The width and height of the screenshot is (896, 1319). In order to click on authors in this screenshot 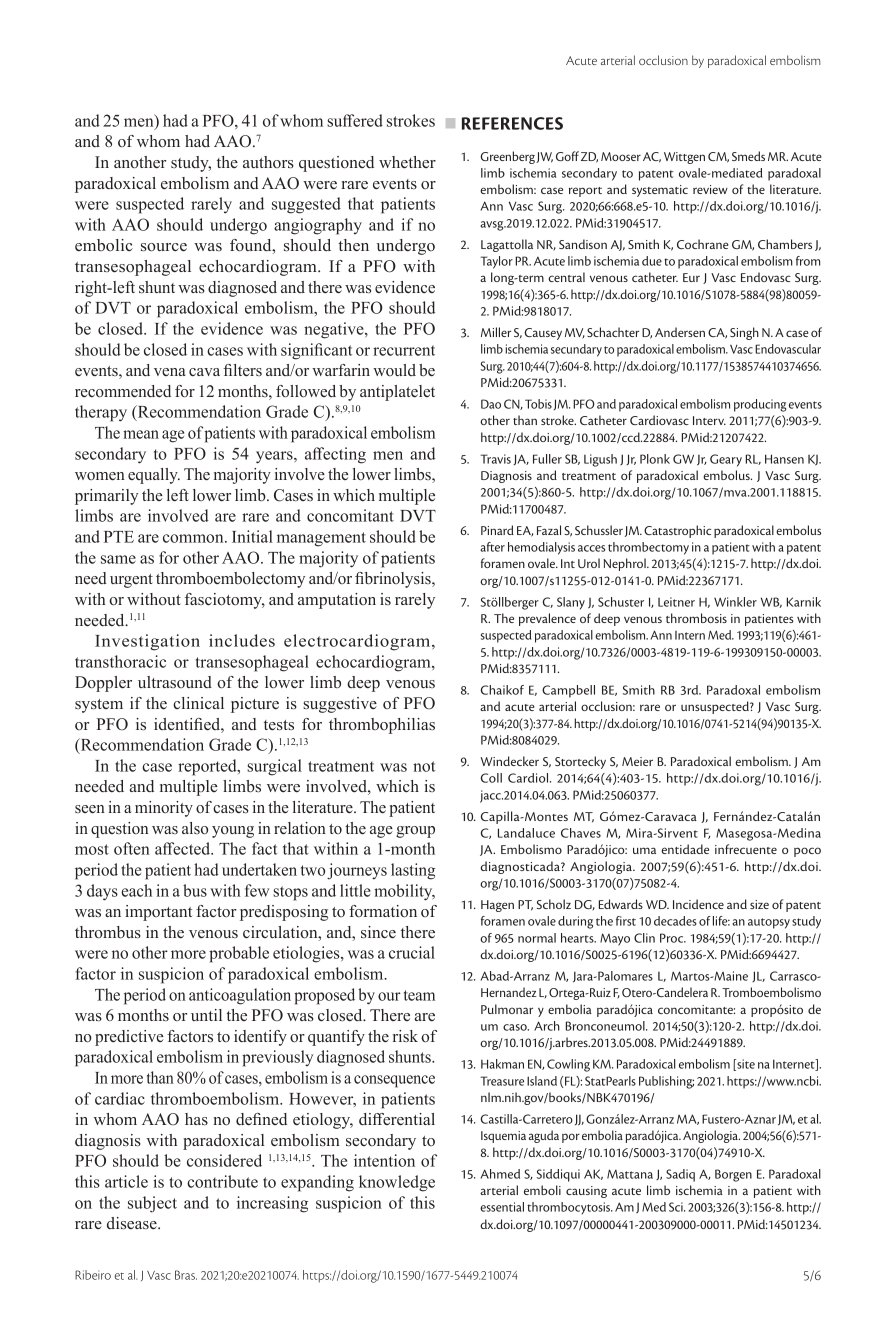, I will do `click(268, 162)`.
